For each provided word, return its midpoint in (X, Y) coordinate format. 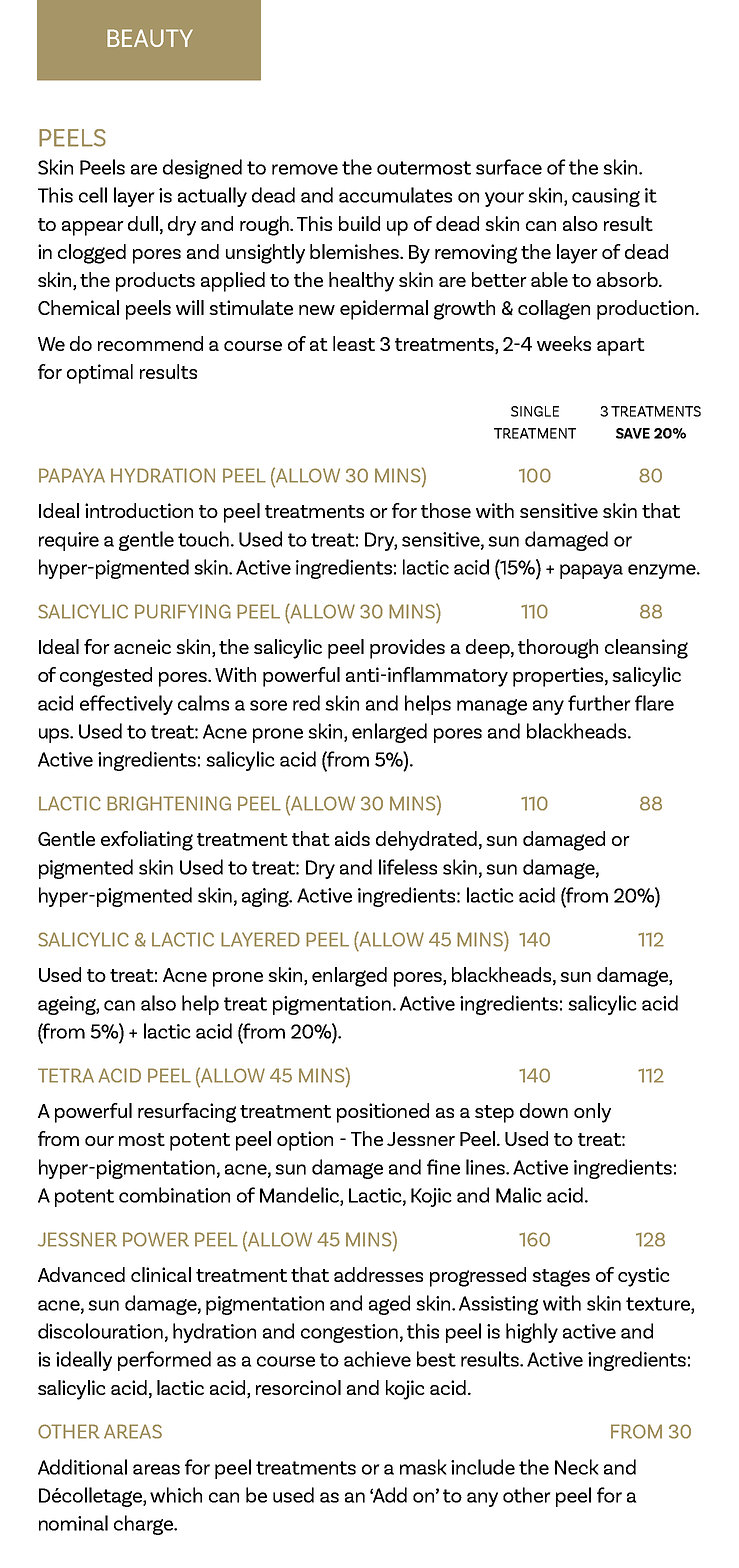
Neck (577, 1467)
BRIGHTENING (169, 803)
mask (423, 1467)
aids (352, 838)
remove (305, 169)
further (599, 703)
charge (145, 1525)
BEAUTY (150, 38)
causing (606, 197)
